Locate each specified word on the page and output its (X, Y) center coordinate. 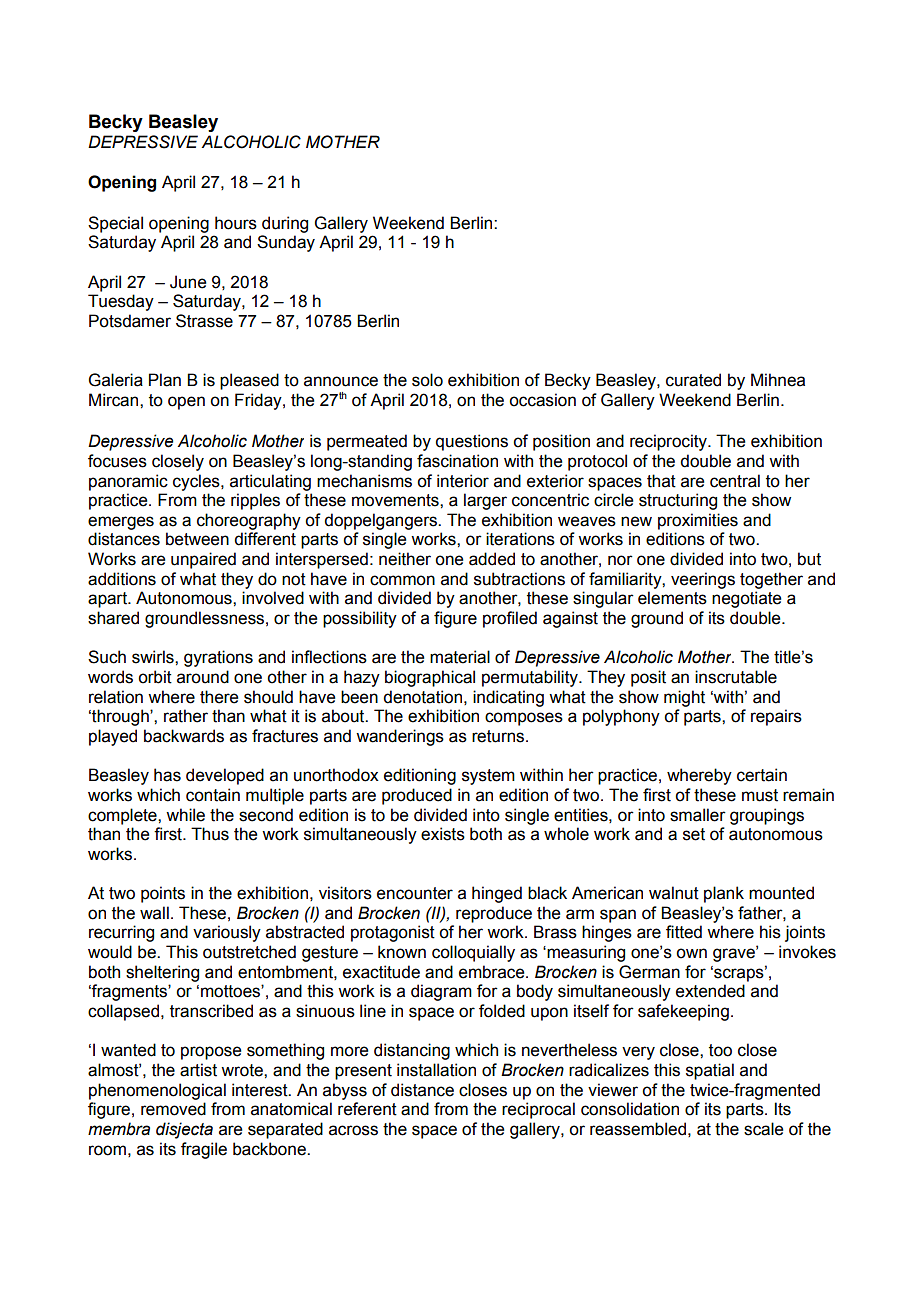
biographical (430, 678)
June (188, 282)
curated (693, 380)
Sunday (286, 243)
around (203, 677)
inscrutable (736, 677)
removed (173, 1109)
